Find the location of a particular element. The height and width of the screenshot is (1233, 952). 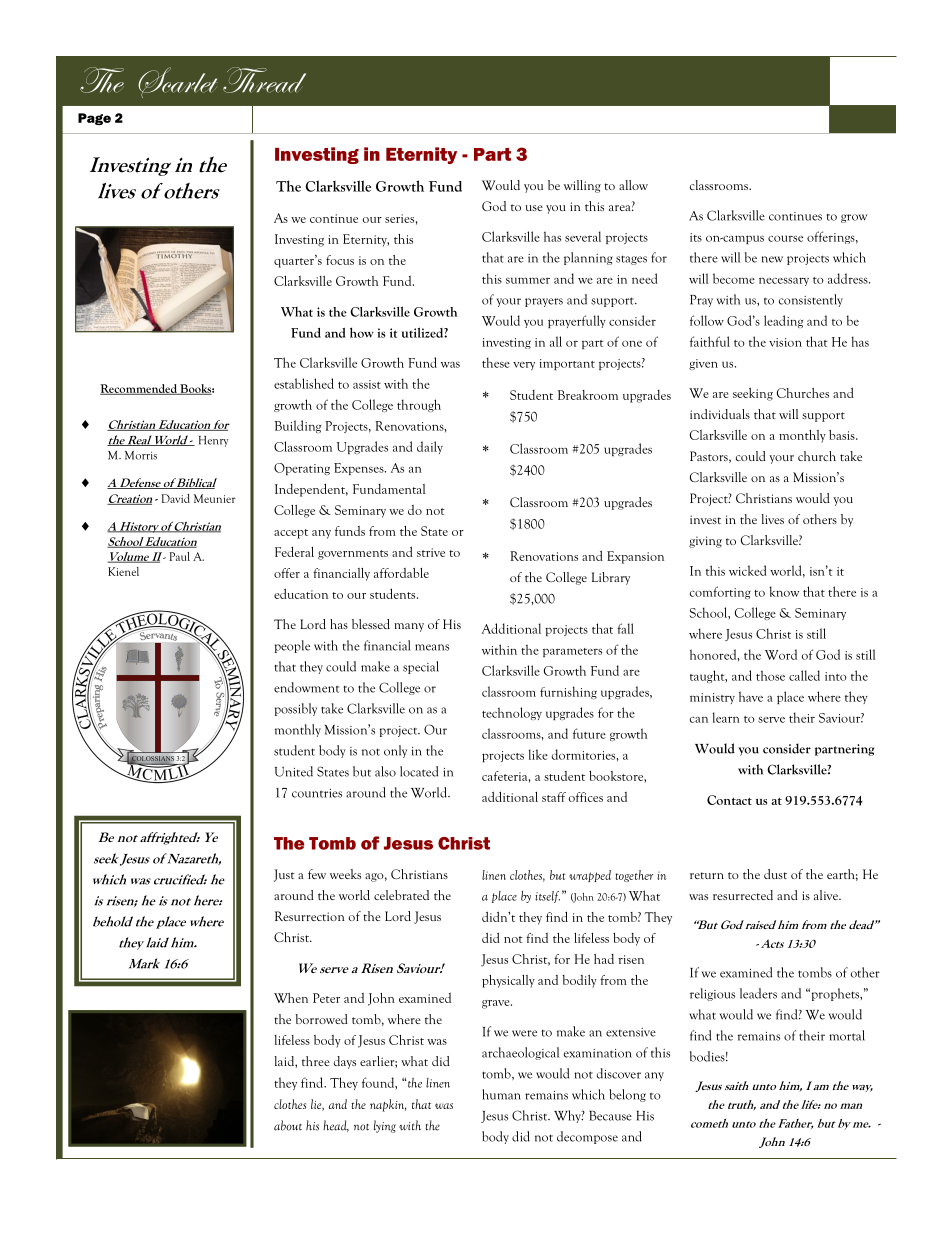

allow is located at coordinates (633, 185).
